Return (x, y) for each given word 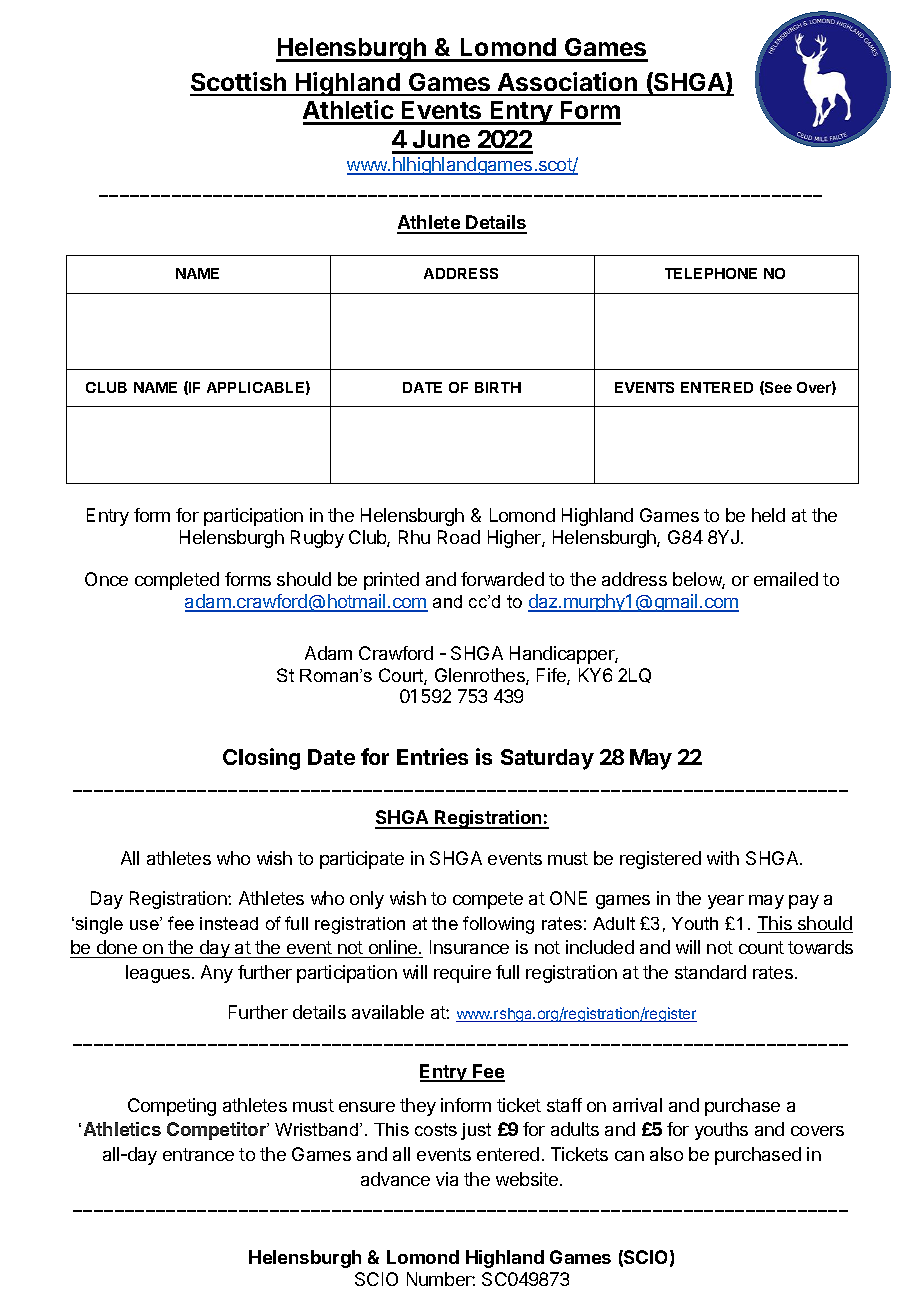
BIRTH (498, 387)
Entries (432, 756)
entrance (198, 1154)
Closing (261, 759)
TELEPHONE (711, 273)
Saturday (547, 759)
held (768, 515)
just (476, 1131)
